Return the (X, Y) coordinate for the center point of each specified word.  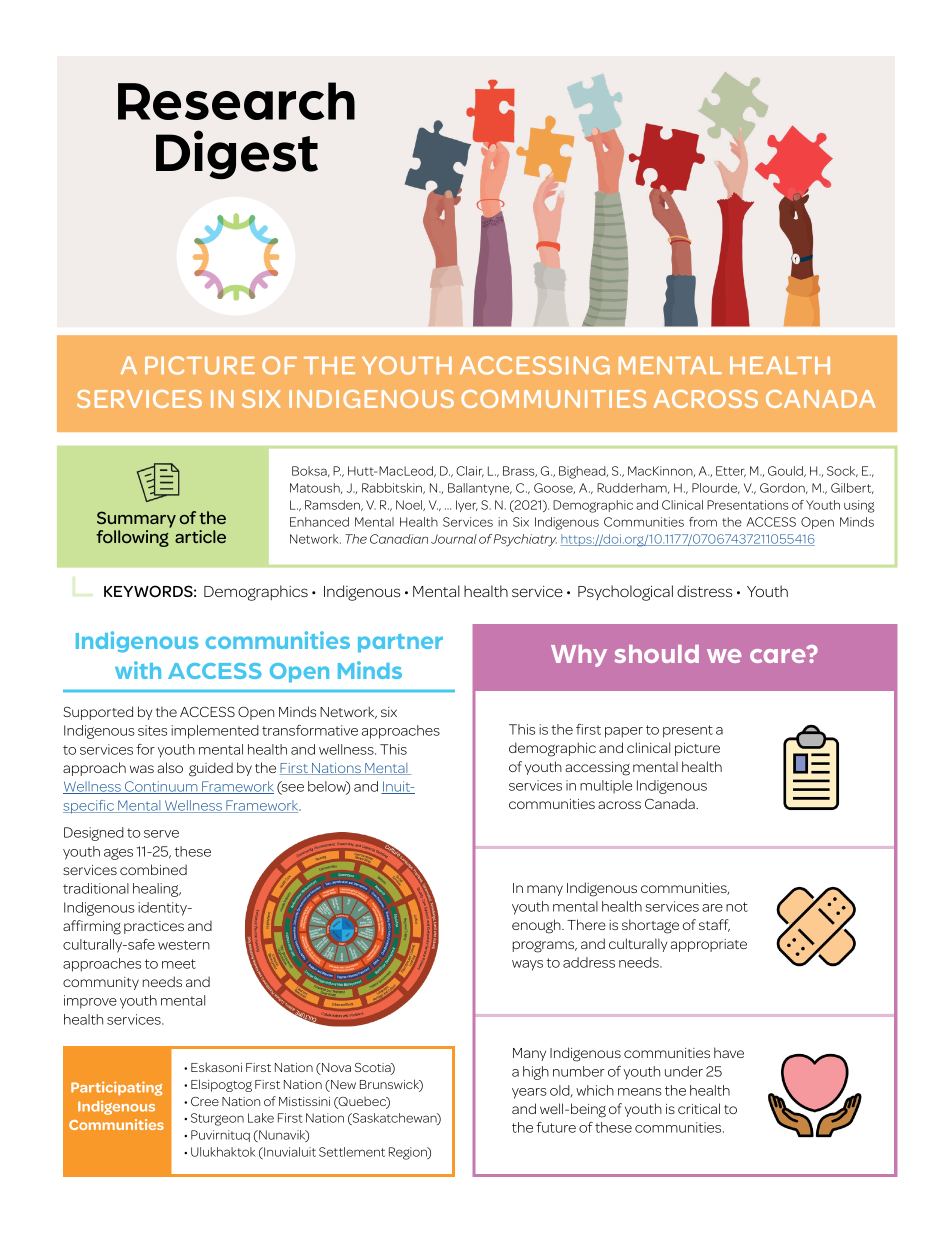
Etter (731, 471)
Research (236, 101)
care (779, 655)
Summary (136, 519)
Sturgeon (217, 1119)
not (737, 907)
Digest (237, 155)
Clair (470, 471)
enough (537, 926)
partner (400, 643)
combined (153, 869)
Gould (786, 471)
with (138, 670)
